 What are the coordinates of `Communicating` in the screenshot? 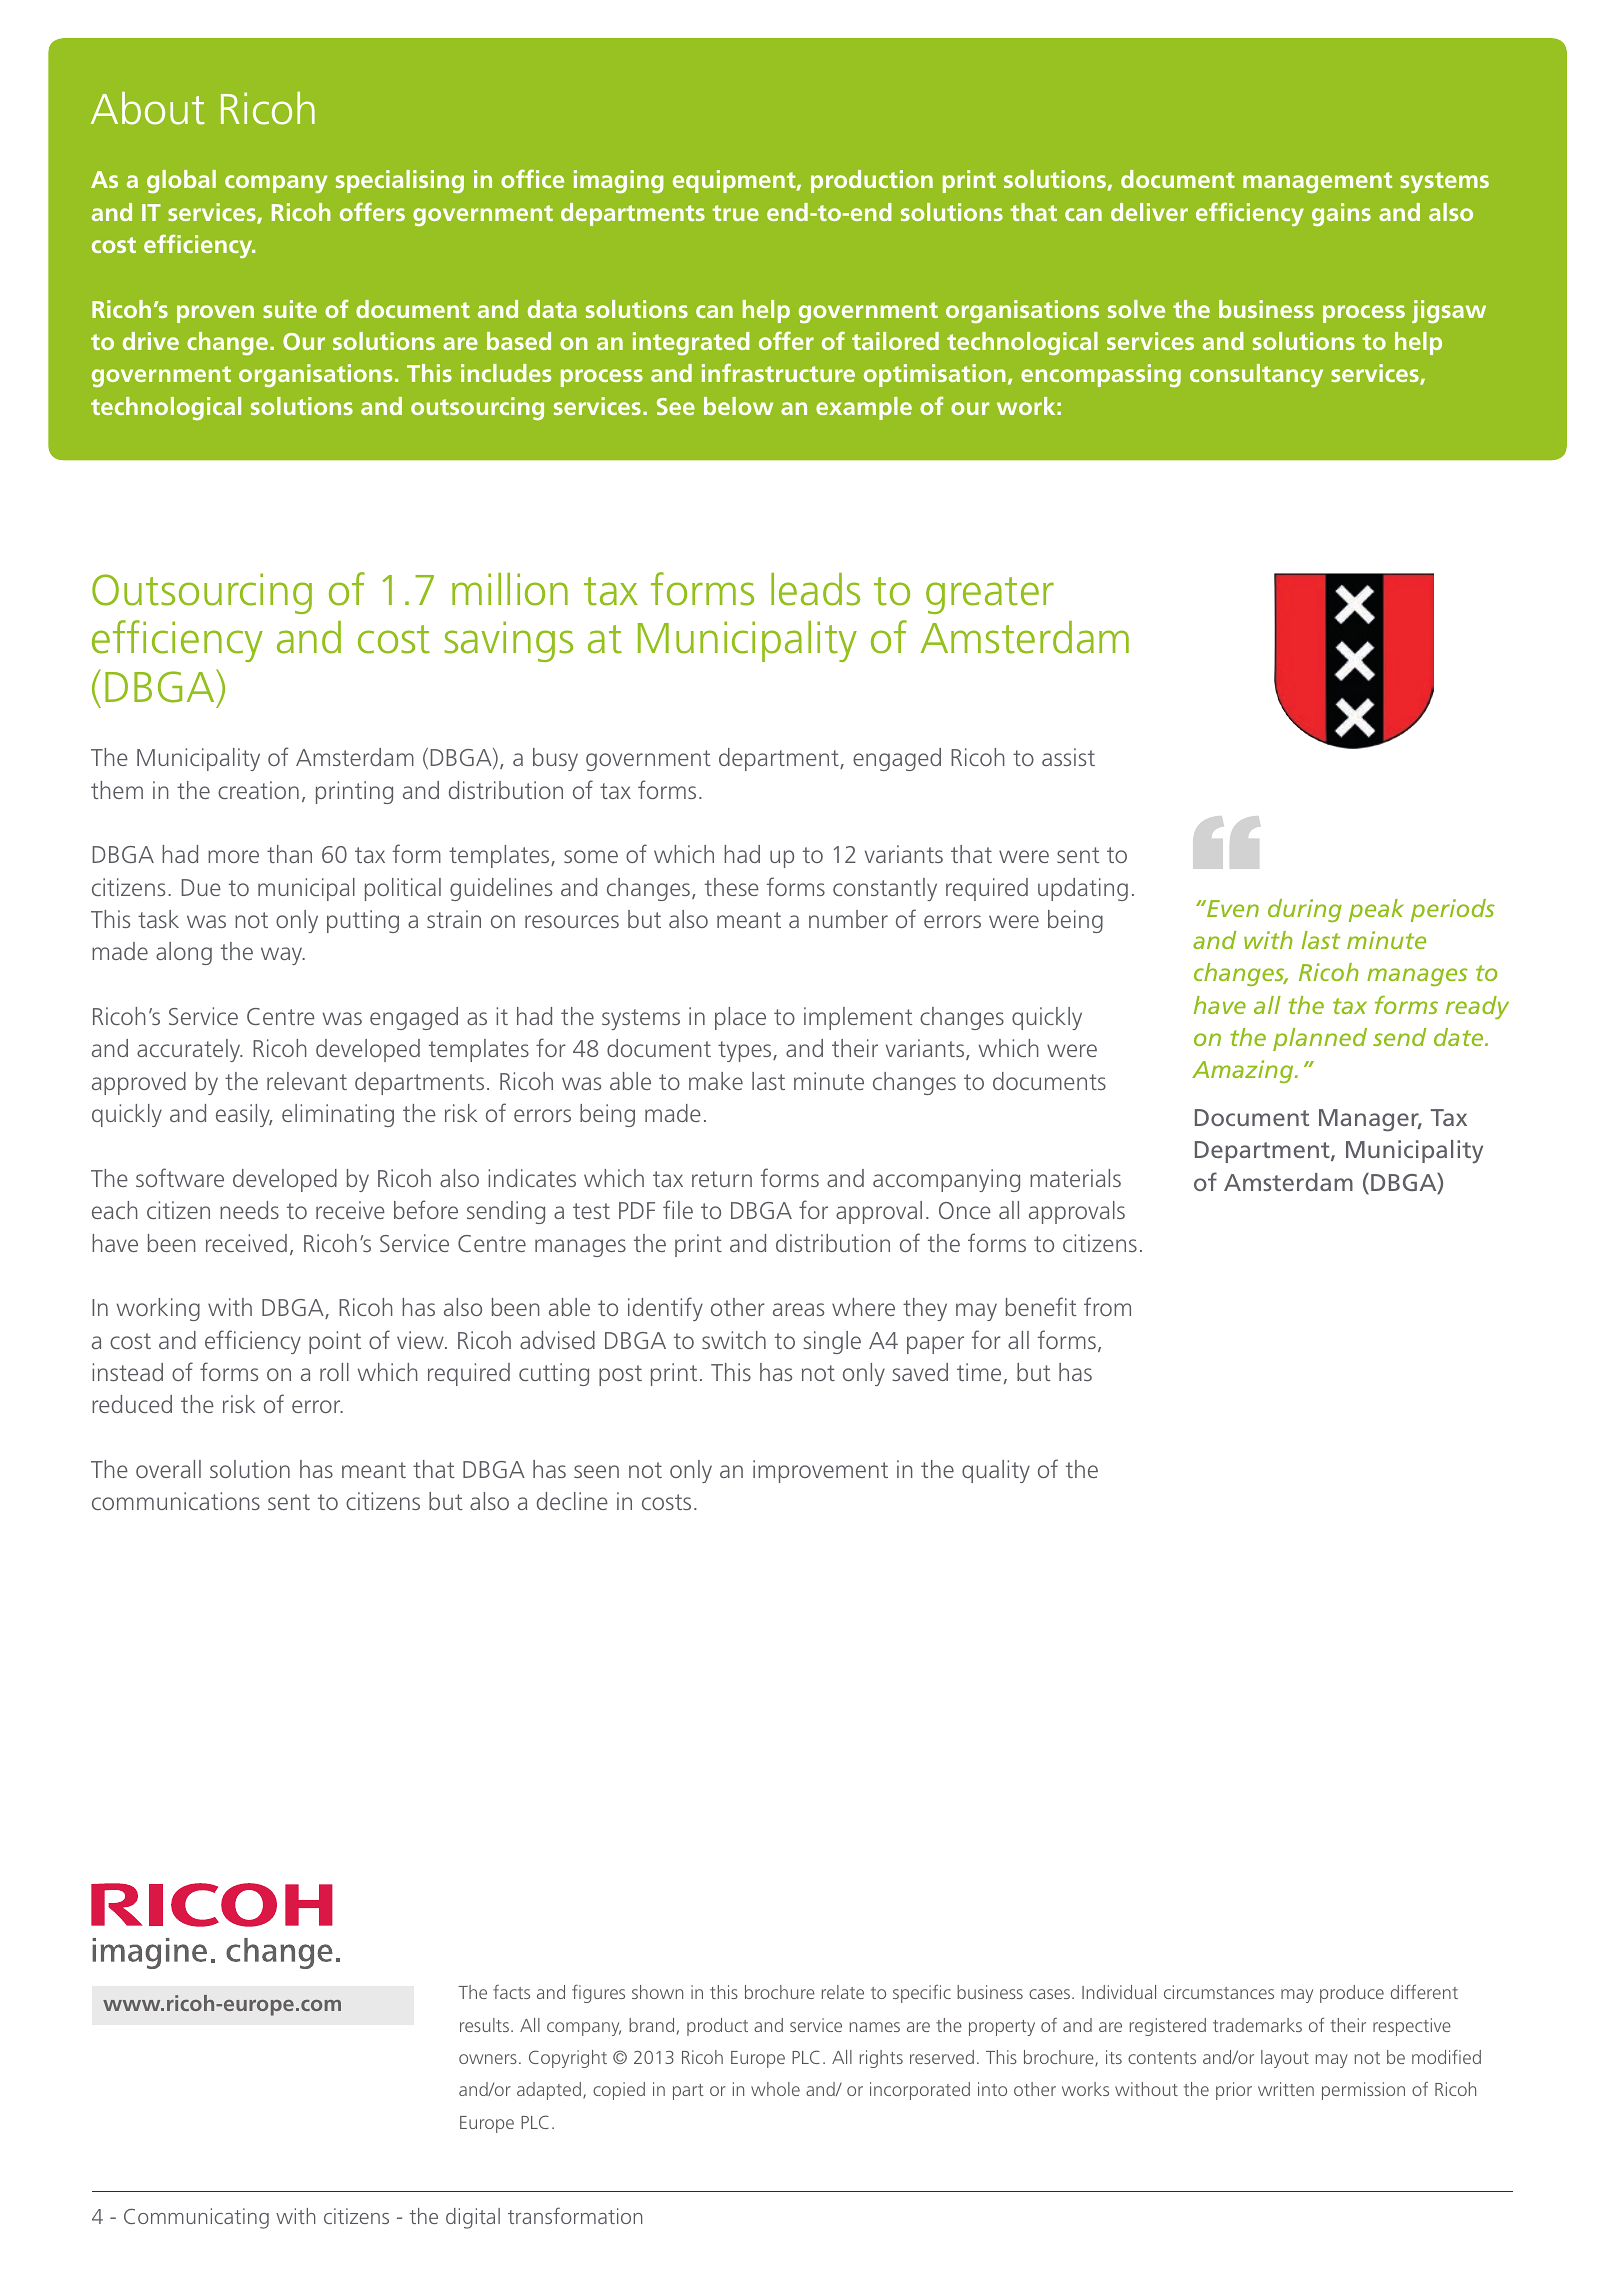 It's located at (196, 2218).
